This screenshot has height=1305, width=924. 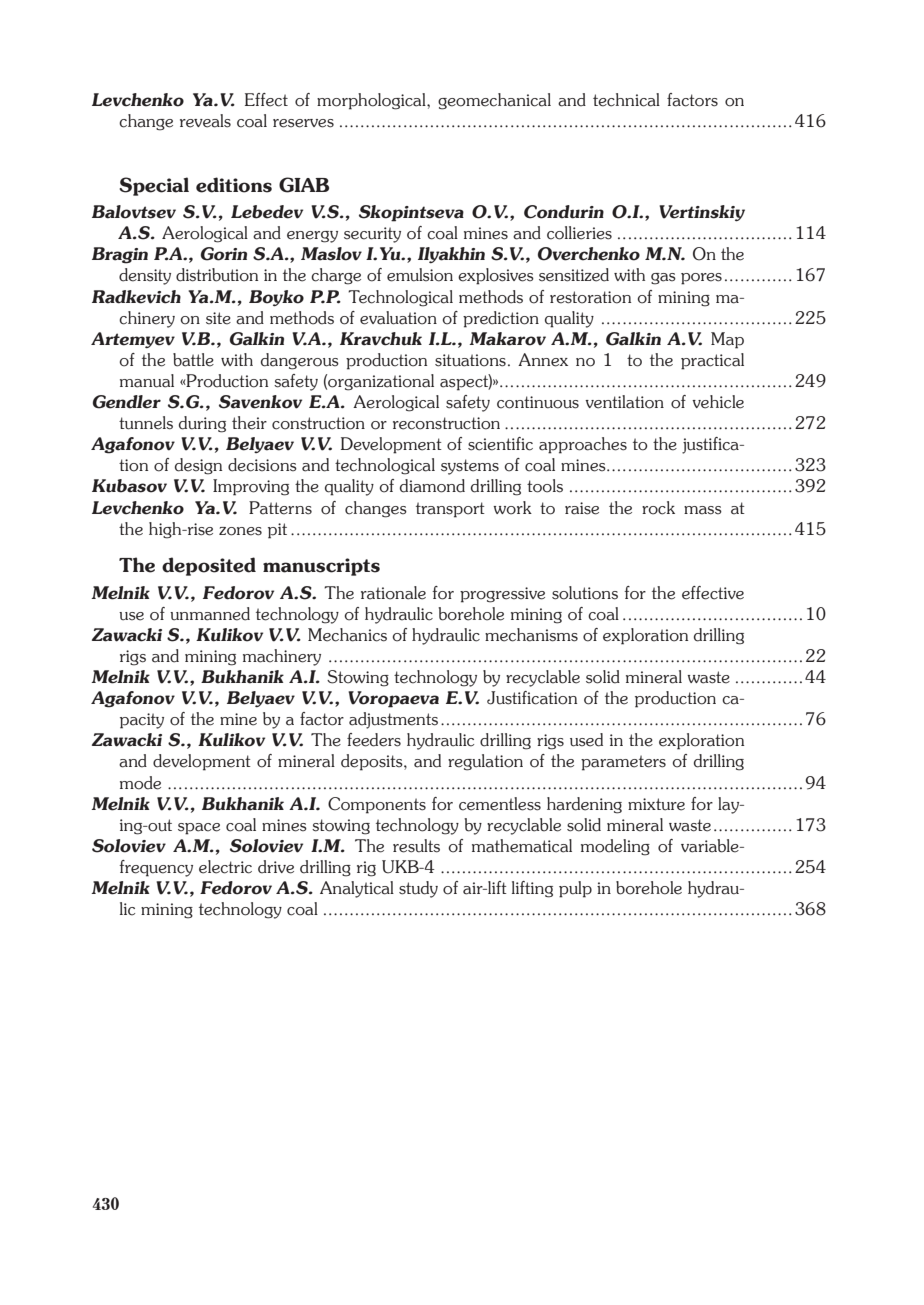 I want to click on density, so click(x=145, y=276).
